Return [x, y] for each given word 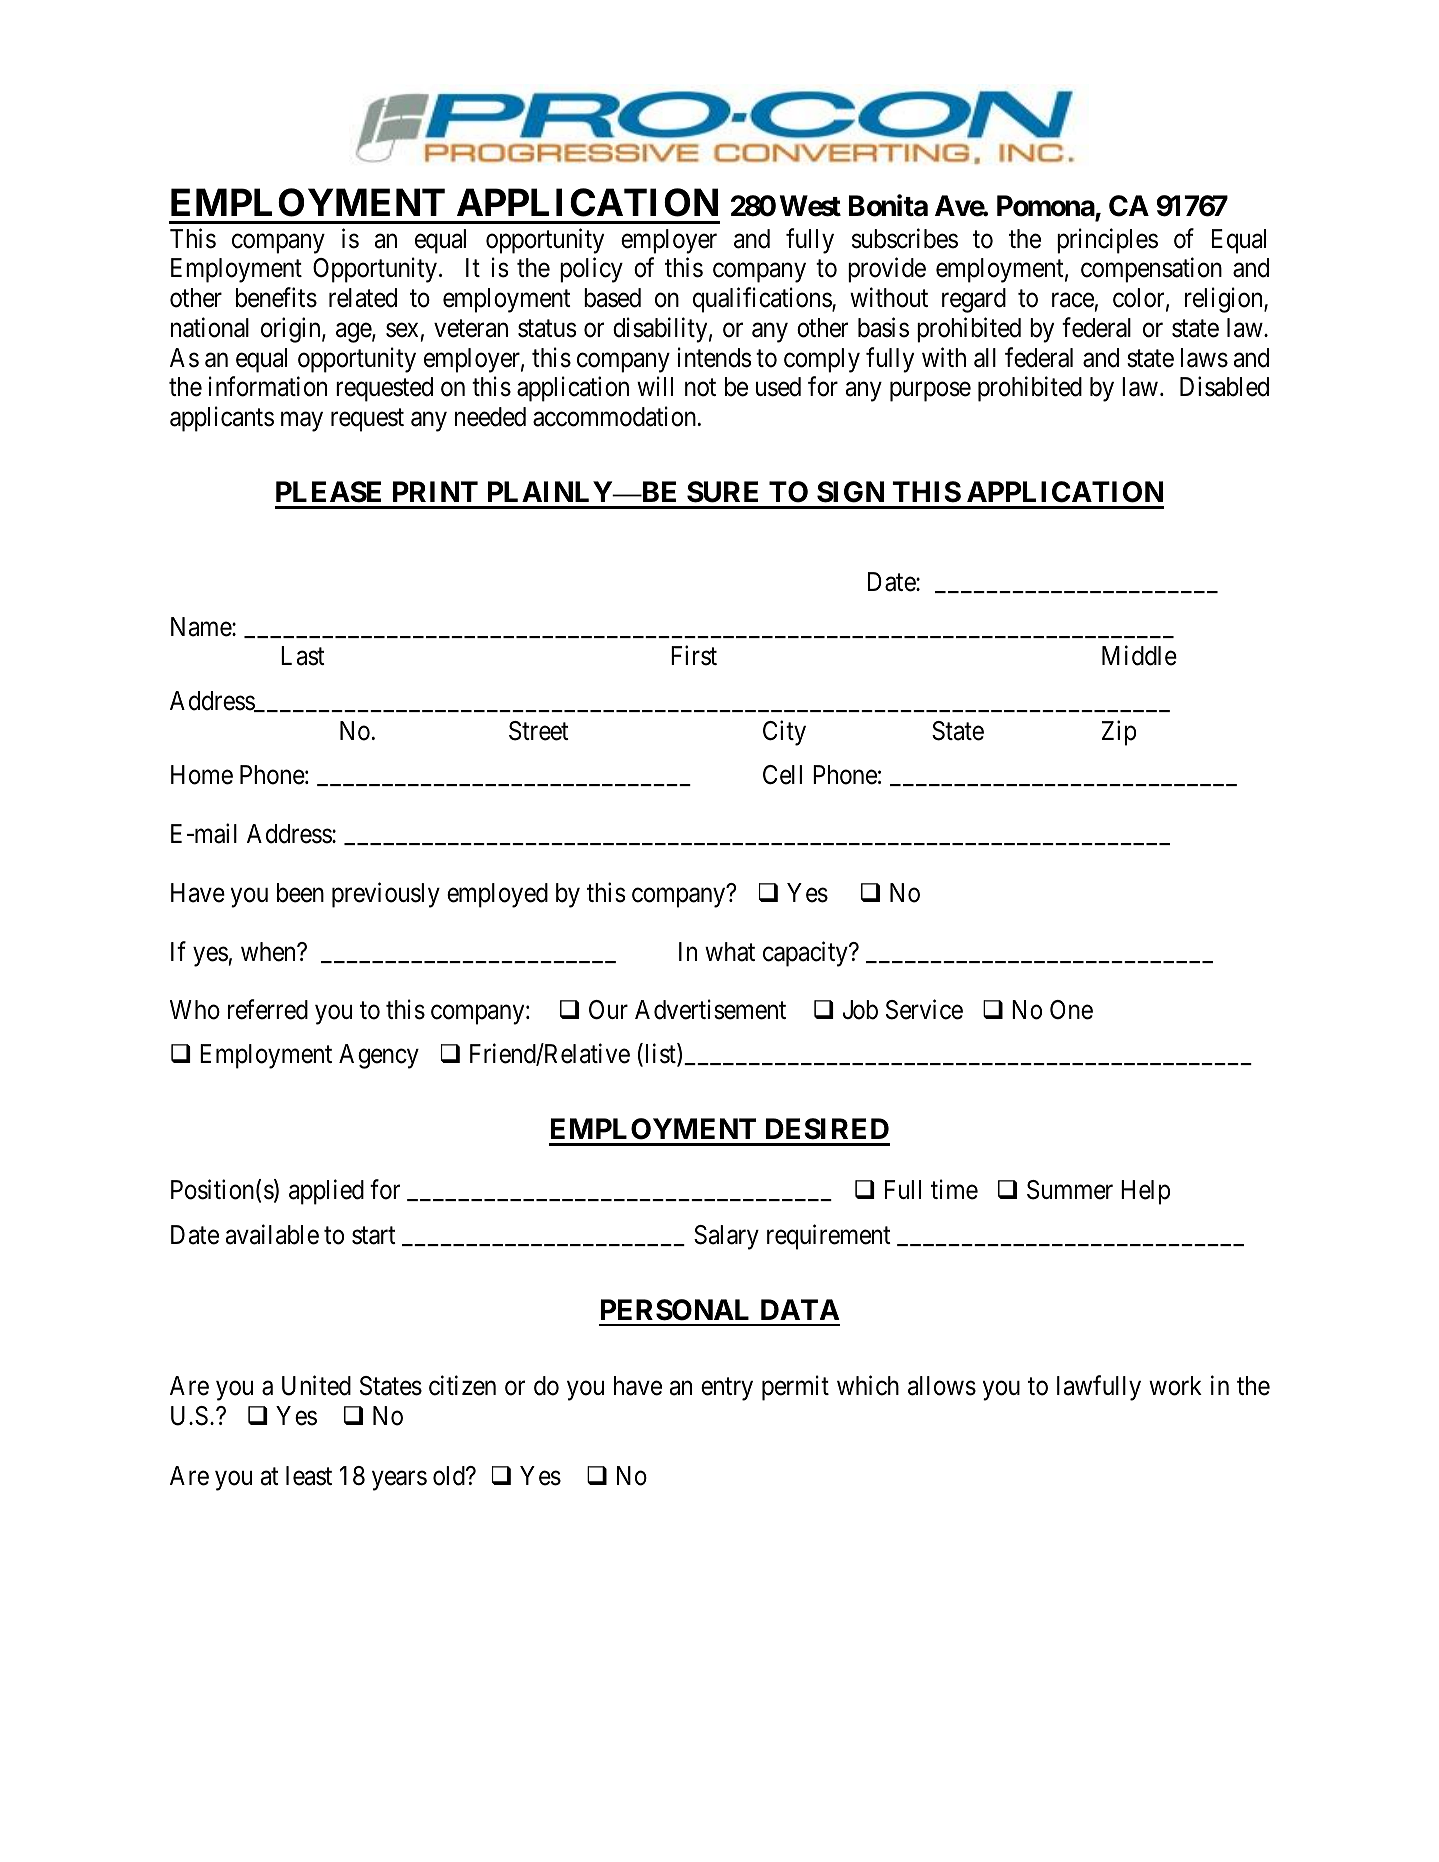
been [300, 893]
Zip [1119, 733]
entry [727, 1389]
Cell [782, 775]
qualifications [763, 300]
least [309, 1476]
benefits [276, 298]
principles [1107, 241]
